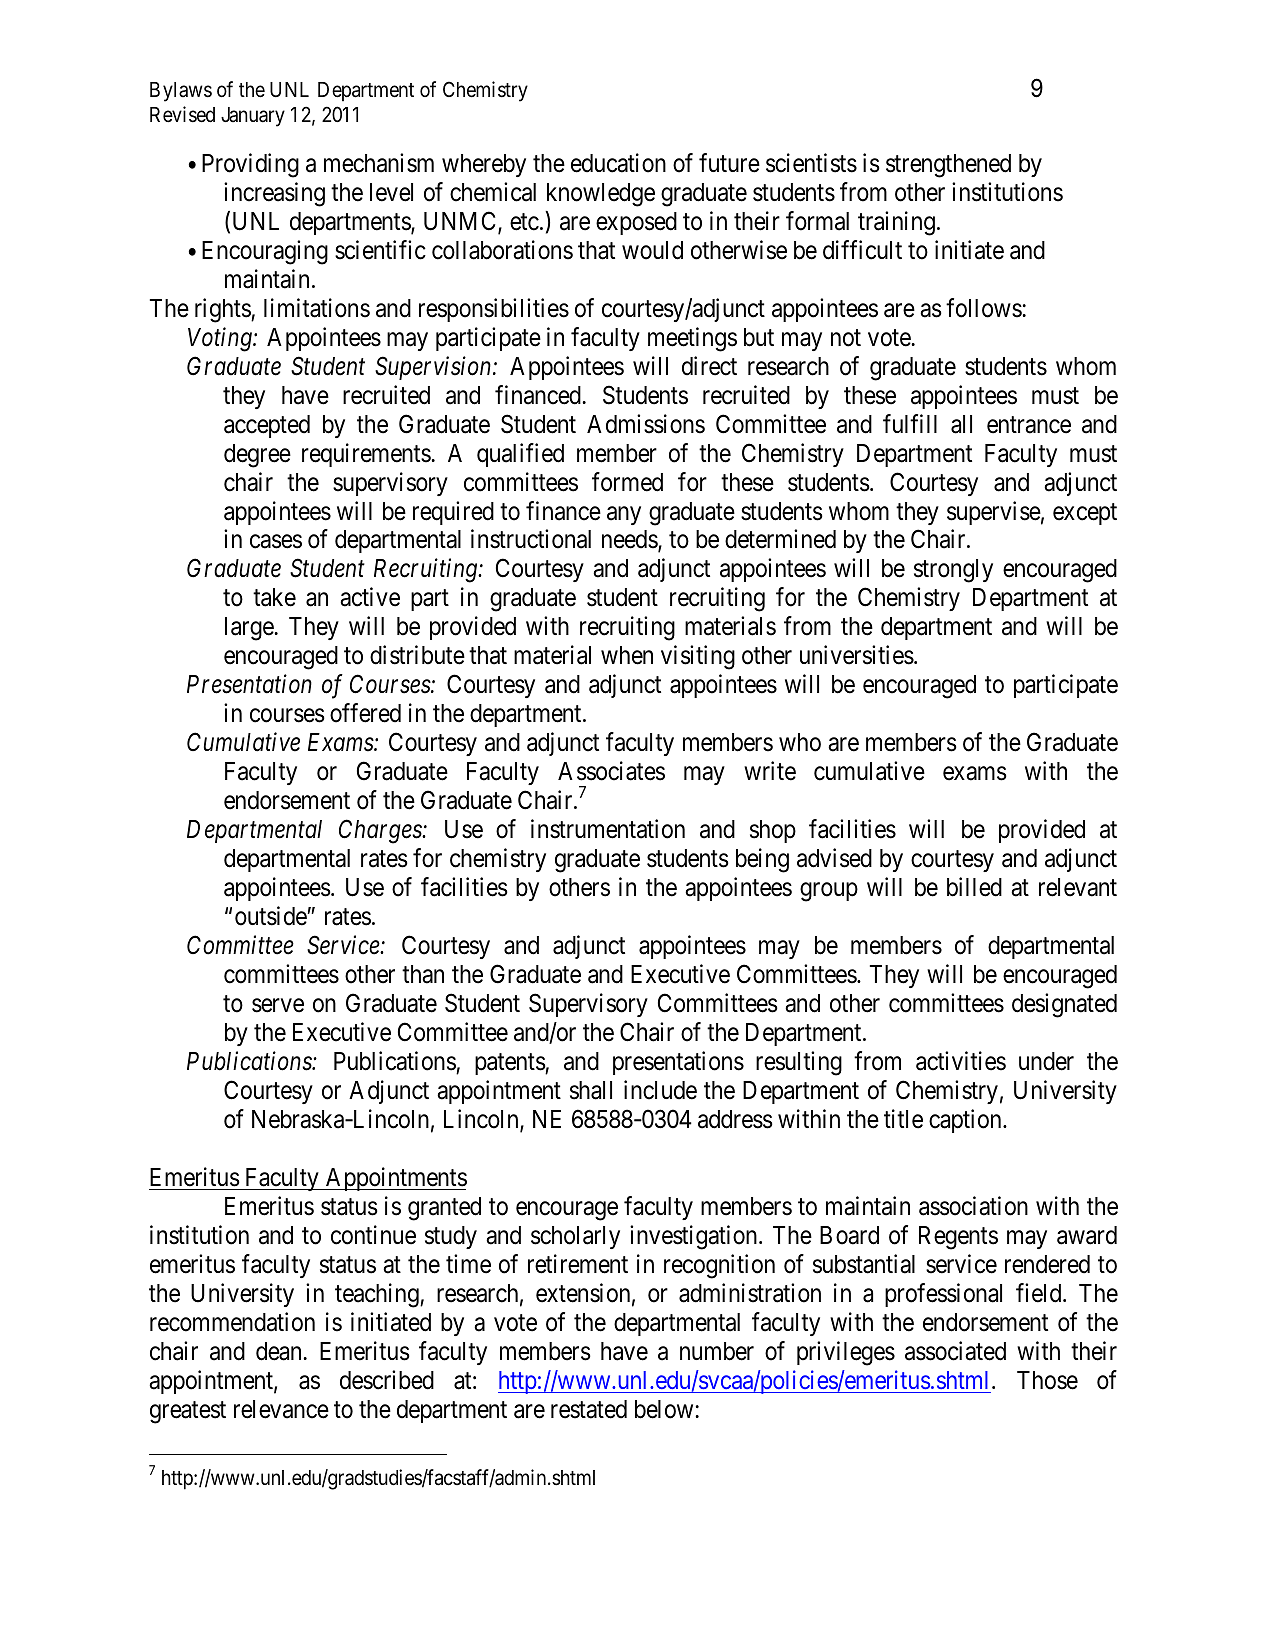  I want to click on billed, so click(974, 887).
